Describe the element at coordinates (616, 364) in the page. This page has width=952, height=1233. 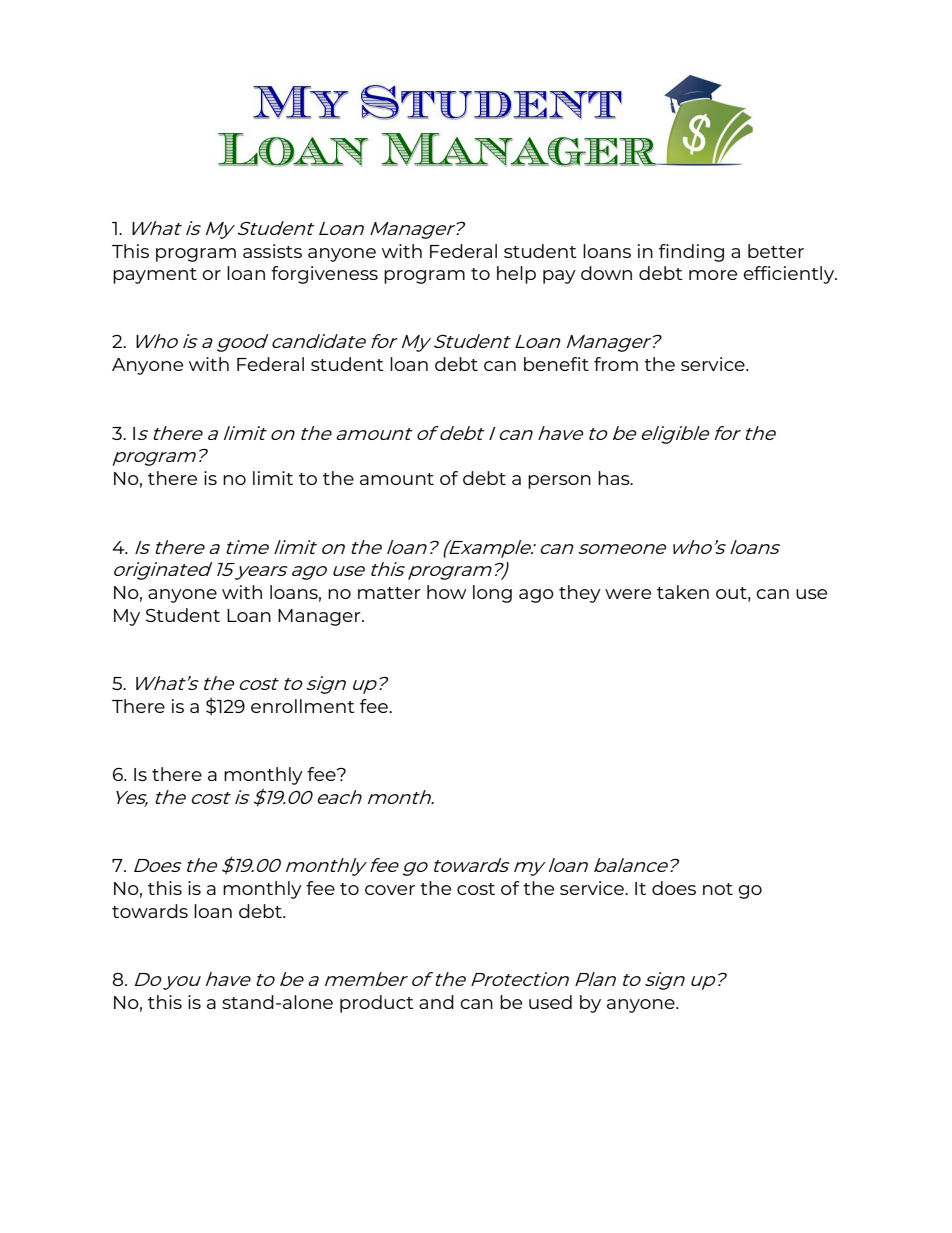
I see `from` at that location.
